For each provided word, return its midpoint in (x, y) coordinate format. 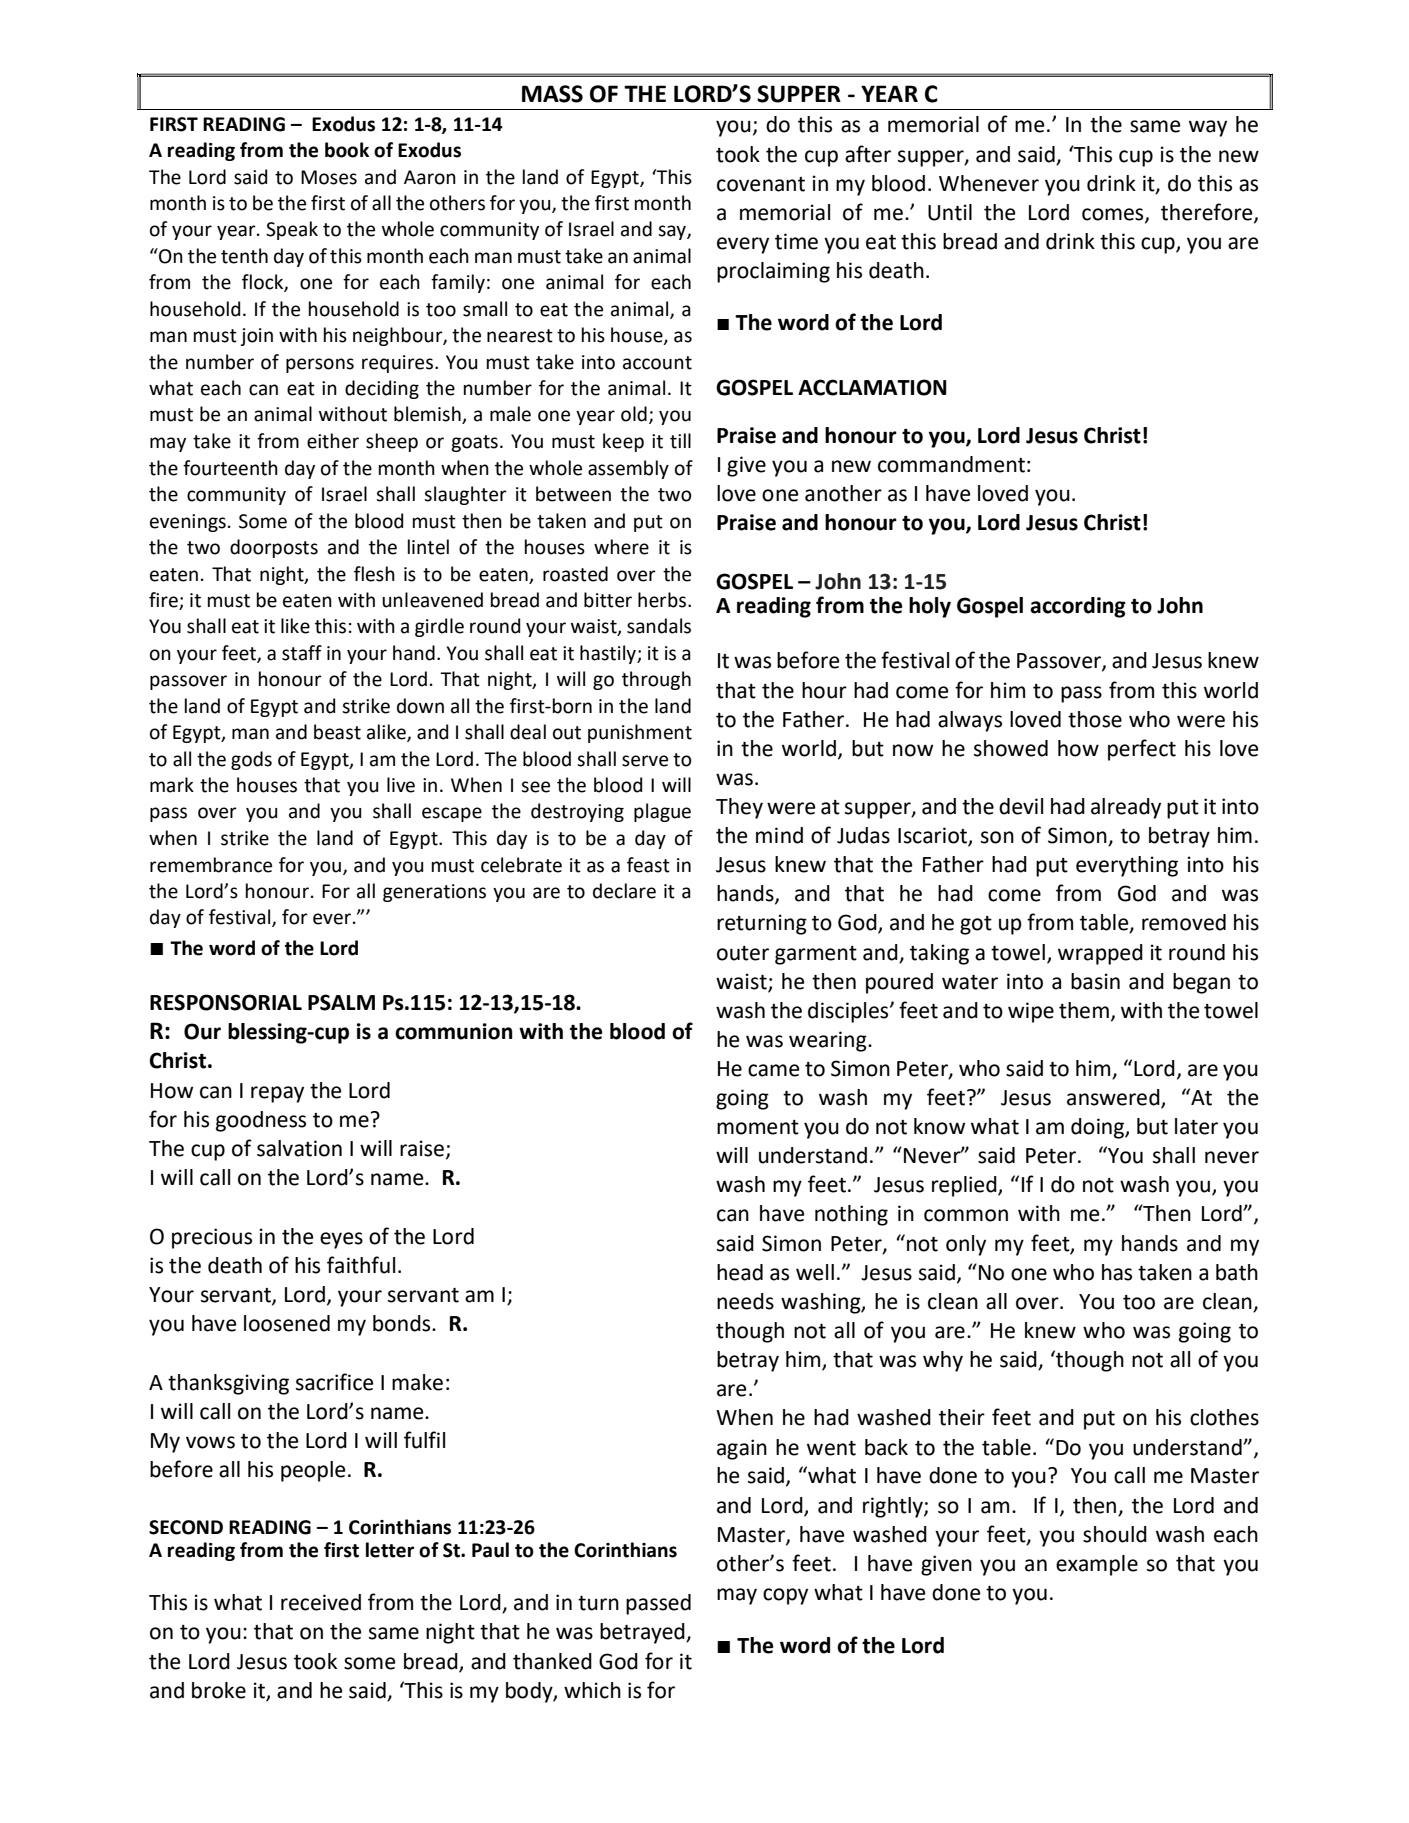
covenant (761, 184)
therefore (1208, 213)
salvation (299, 1148)
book (347, 150)
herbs (663, 600)
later (1196, 1126)
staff (302, 653)
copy (785, 1596)
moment (758, 1127)
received (321, 1602)
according (1078, 607)
